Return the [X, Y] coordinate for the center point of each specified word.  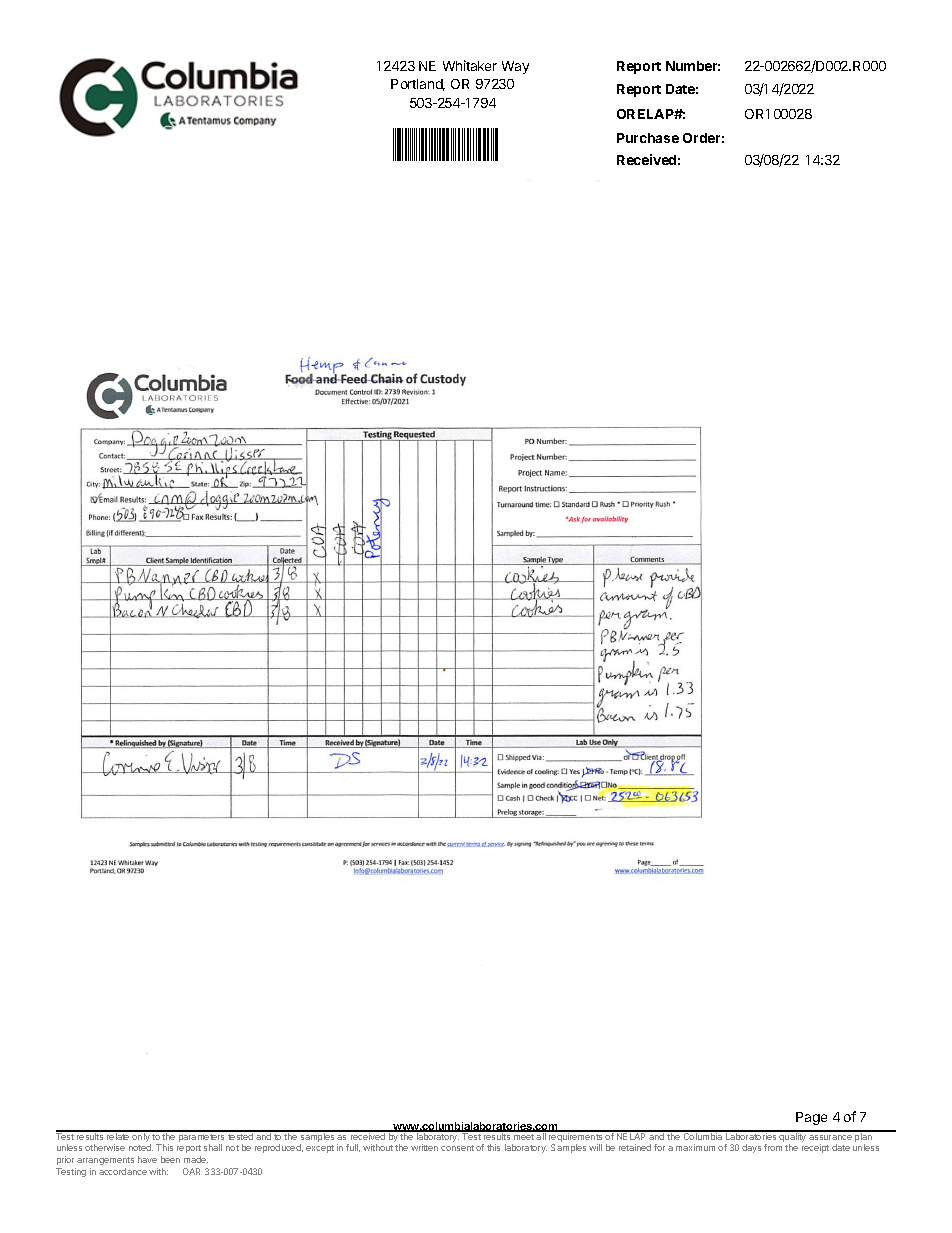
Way [515, 67]
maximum [695, 1147]
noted [141, 1147]
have [147, 1159]
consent [457, 1148]
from [773, 1147]
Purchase [648, 138]
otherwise [105, 1147]
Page [811, 1118]
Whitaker [470, 65]
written [424, 1147]
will [595, 1147]
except [320, 1149]
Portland [418, 85]
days [751, 1148]
